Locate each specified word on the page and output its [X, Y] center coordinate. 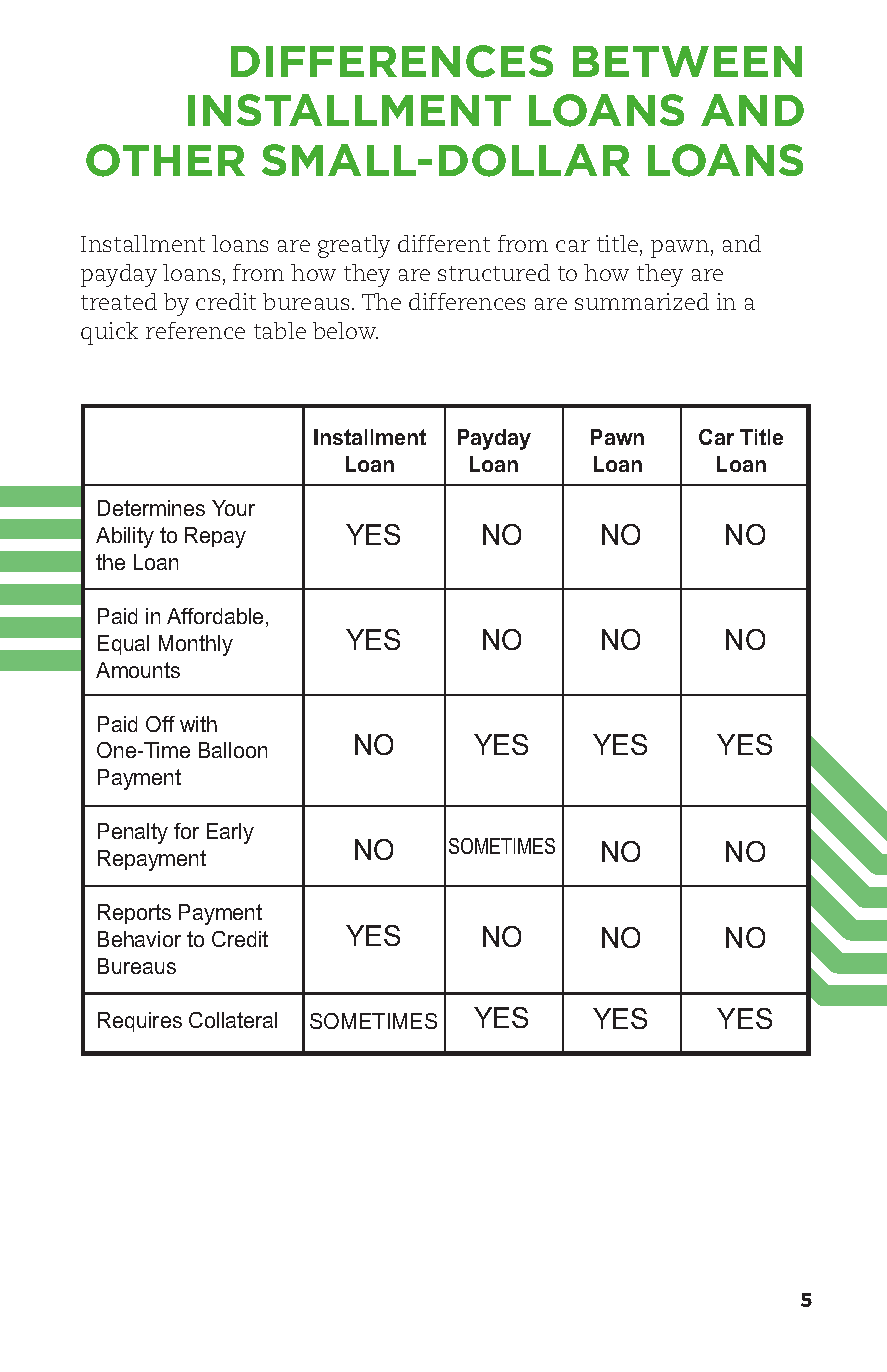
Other [165, 160]
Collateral [233, 1020]
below [345, 330]
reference [195, 330]
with [198, 724]
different [444, 243]
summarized [642, 301]
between [687, 61]
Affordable [215, 616]
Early [230, 833]
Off [160, 724]
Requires [140, 1022]
